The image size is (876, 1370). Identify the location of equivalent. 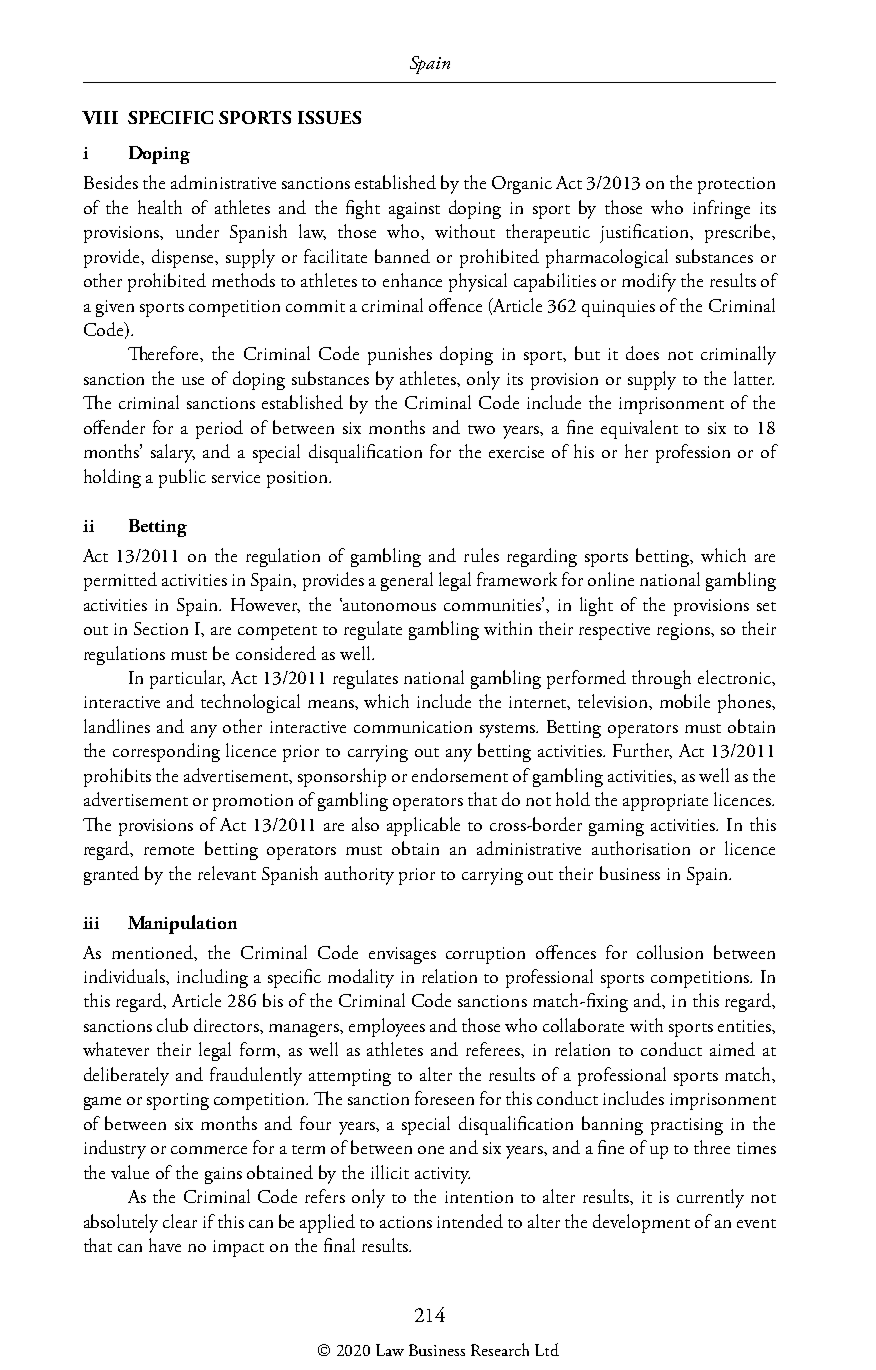
(639, 429).
